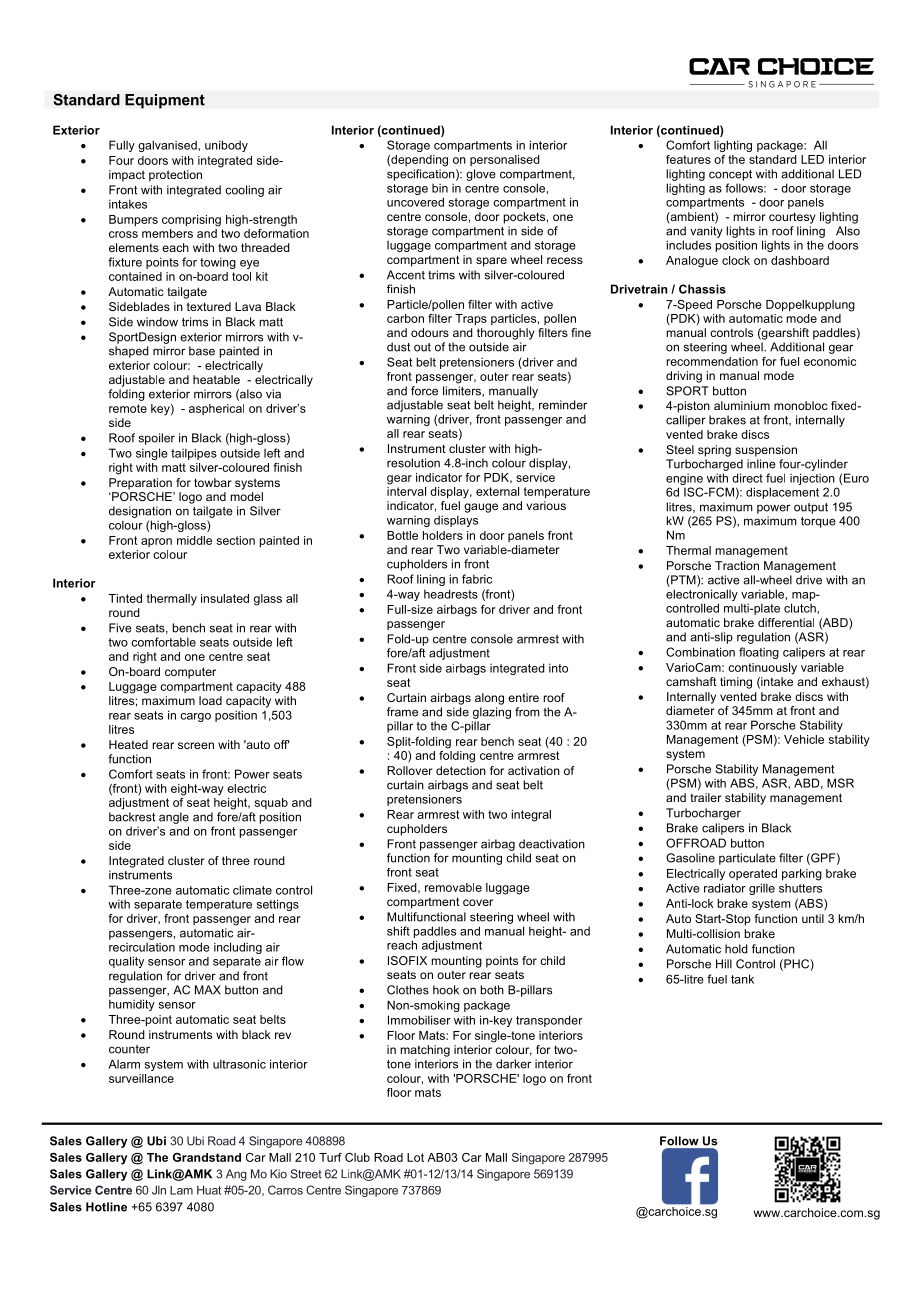 This page has height=1308, width=924. Describe the element at coordinates (730, 175) in the page. I see `concept` at that location.
